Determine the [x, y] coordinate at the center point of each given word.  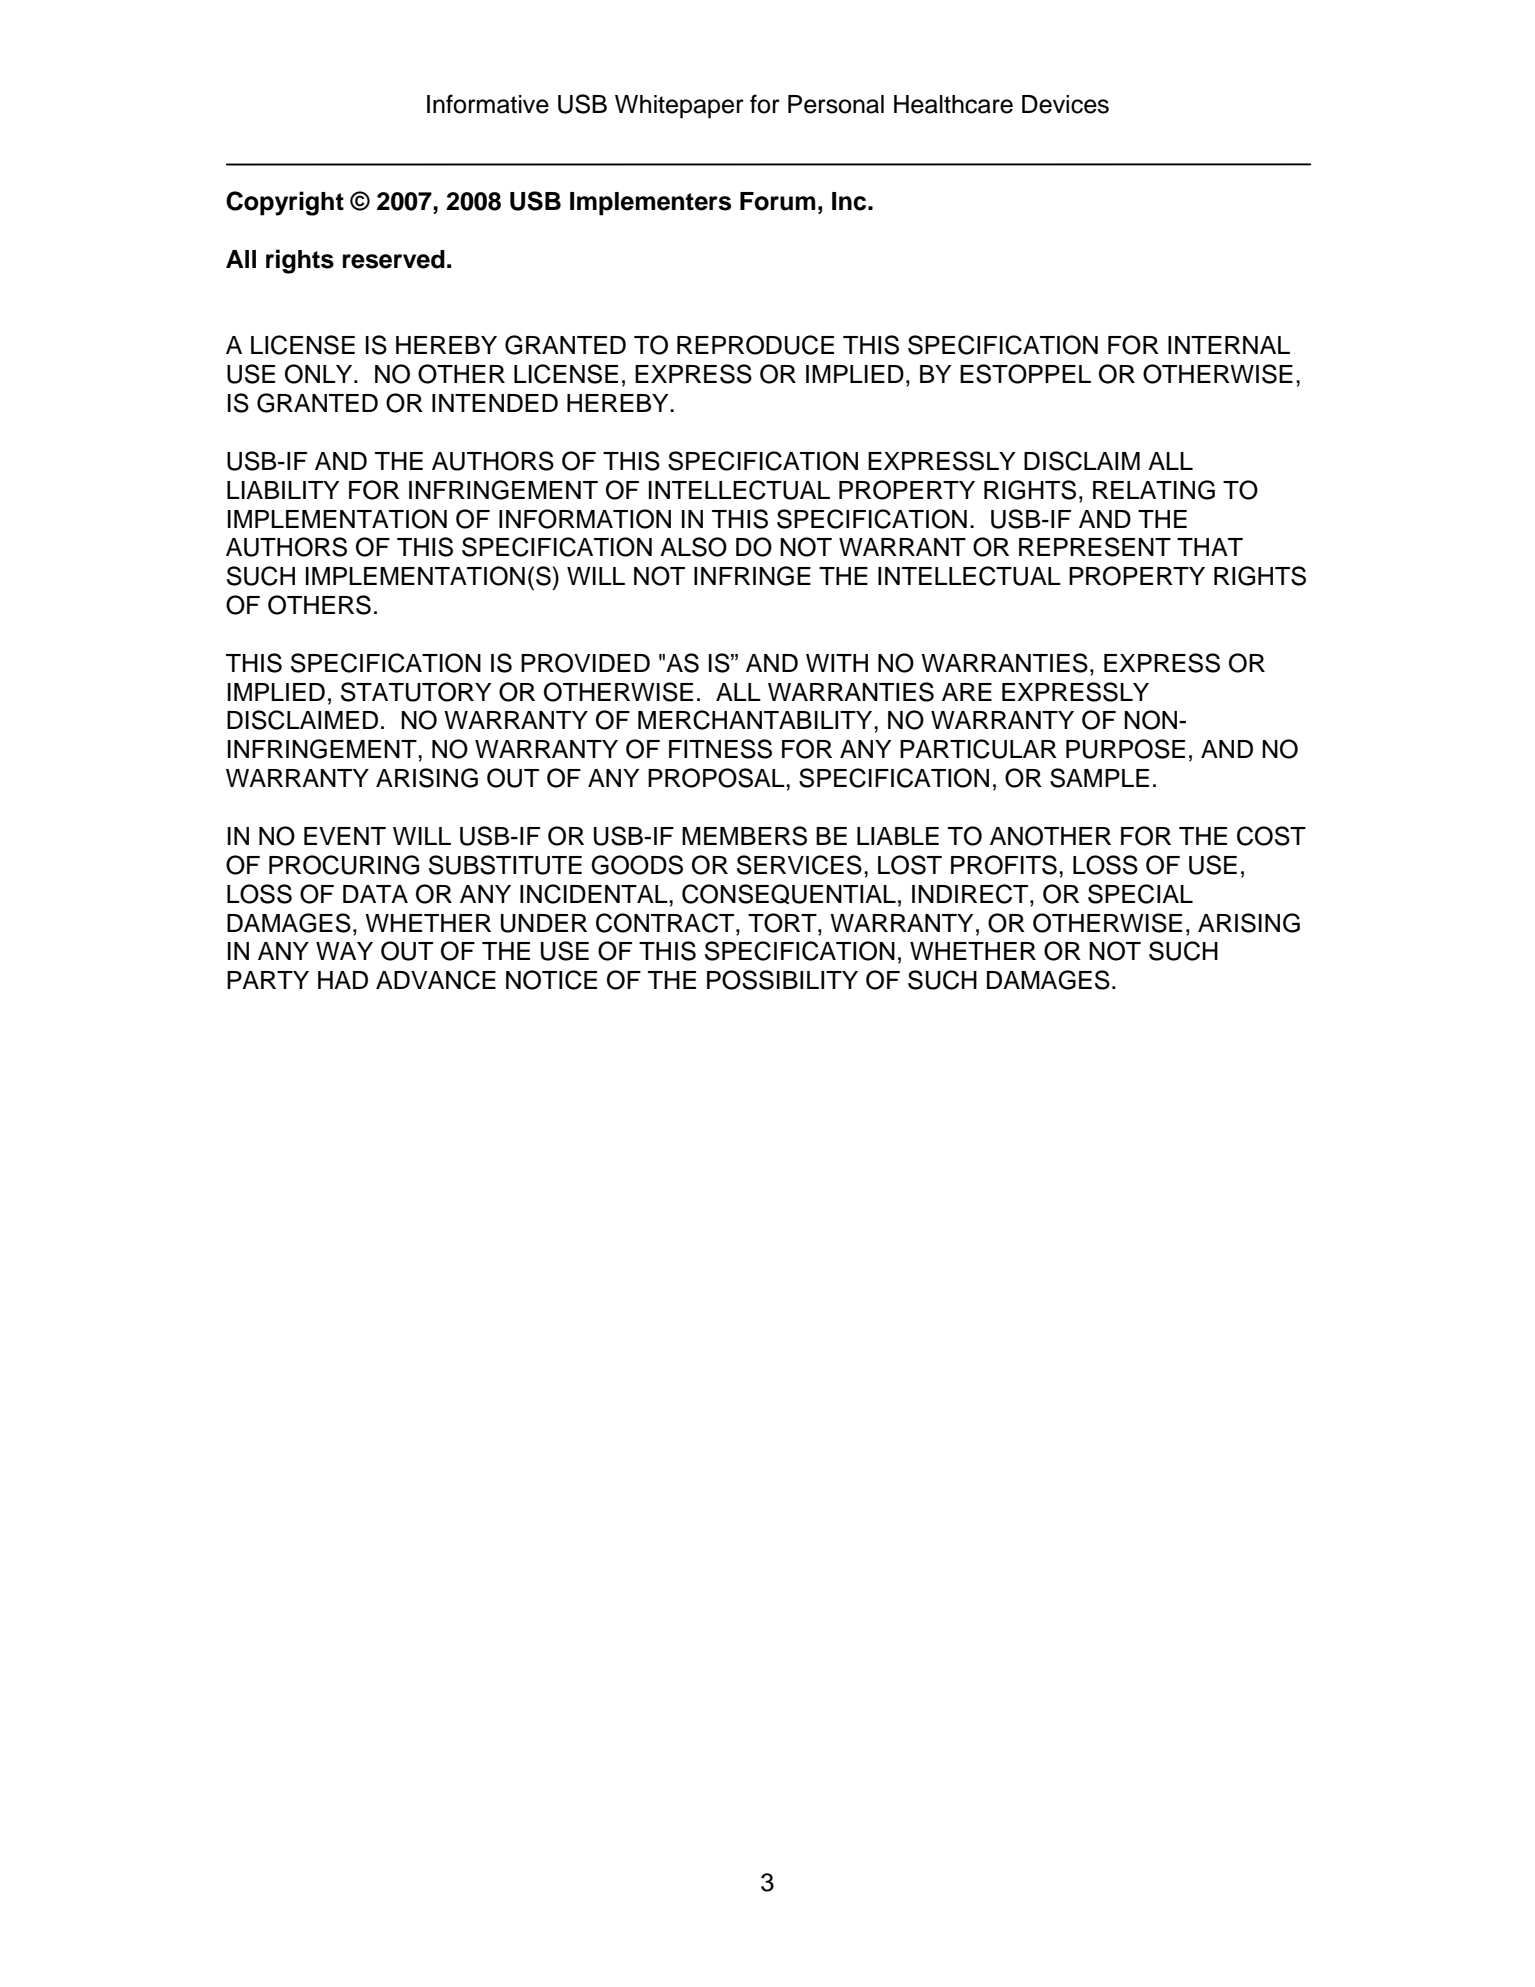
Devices [1065, 104]
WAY [344, 951]
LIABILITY [283, 490]
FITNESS [720, 749]
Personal [836, 104]
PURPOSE [1125, 749]
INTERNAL [1229, 345]
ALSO [693, 547]
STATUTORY [416, 692]
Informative [488, 104]
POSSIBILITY [782, 980]
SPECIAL [1140, 894]
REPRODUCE [755, 345]
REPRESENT [1095, 547]
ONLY [320, 374]
